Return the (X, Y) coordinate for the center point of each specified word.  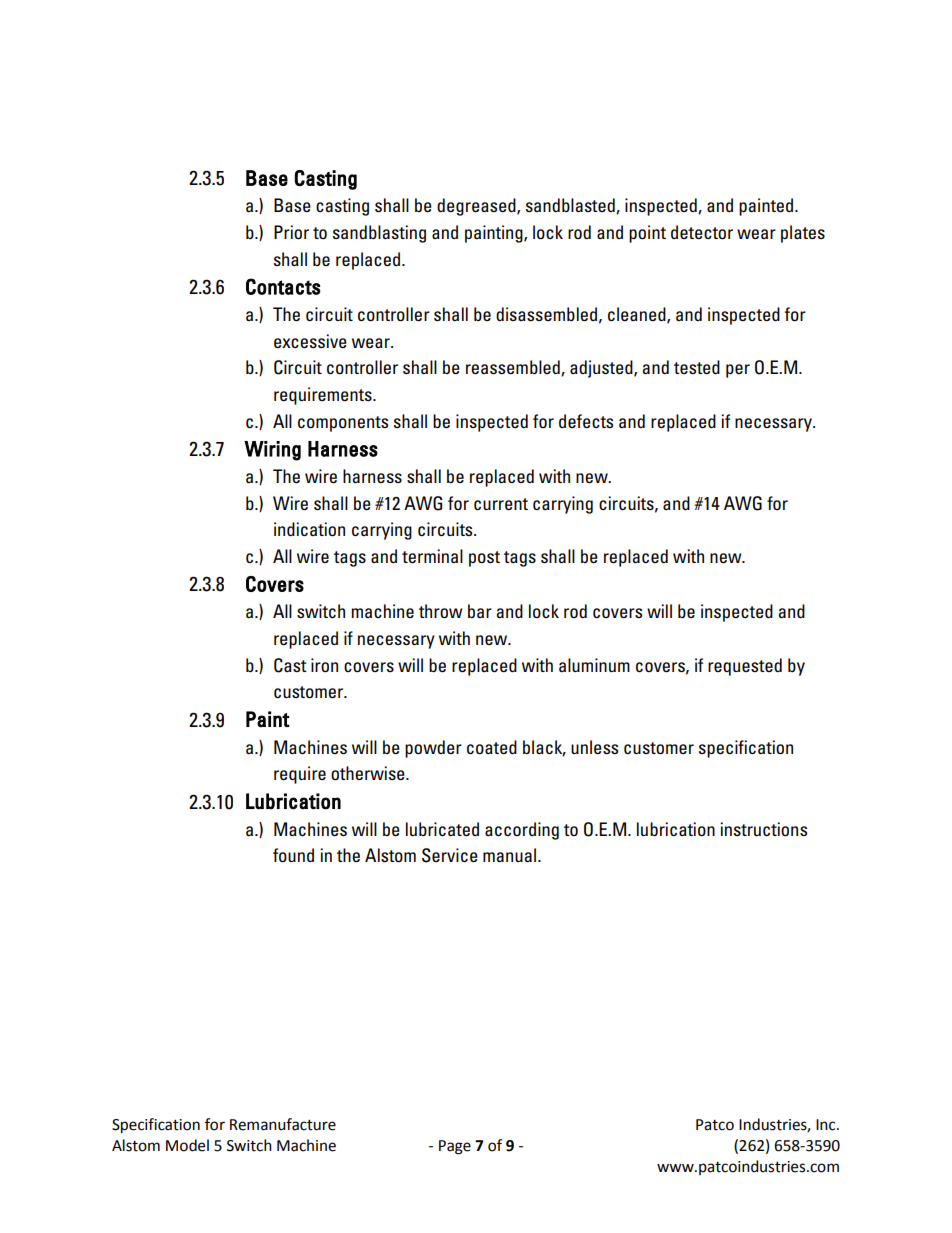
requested (745, 667)
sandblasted (571, 206)
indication (309, 529)
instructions (763, 829)
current (501, 504)
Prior (291, 232)
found (293, 855)
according (522, 831)
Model (187, 1145)
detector (702, 232)
